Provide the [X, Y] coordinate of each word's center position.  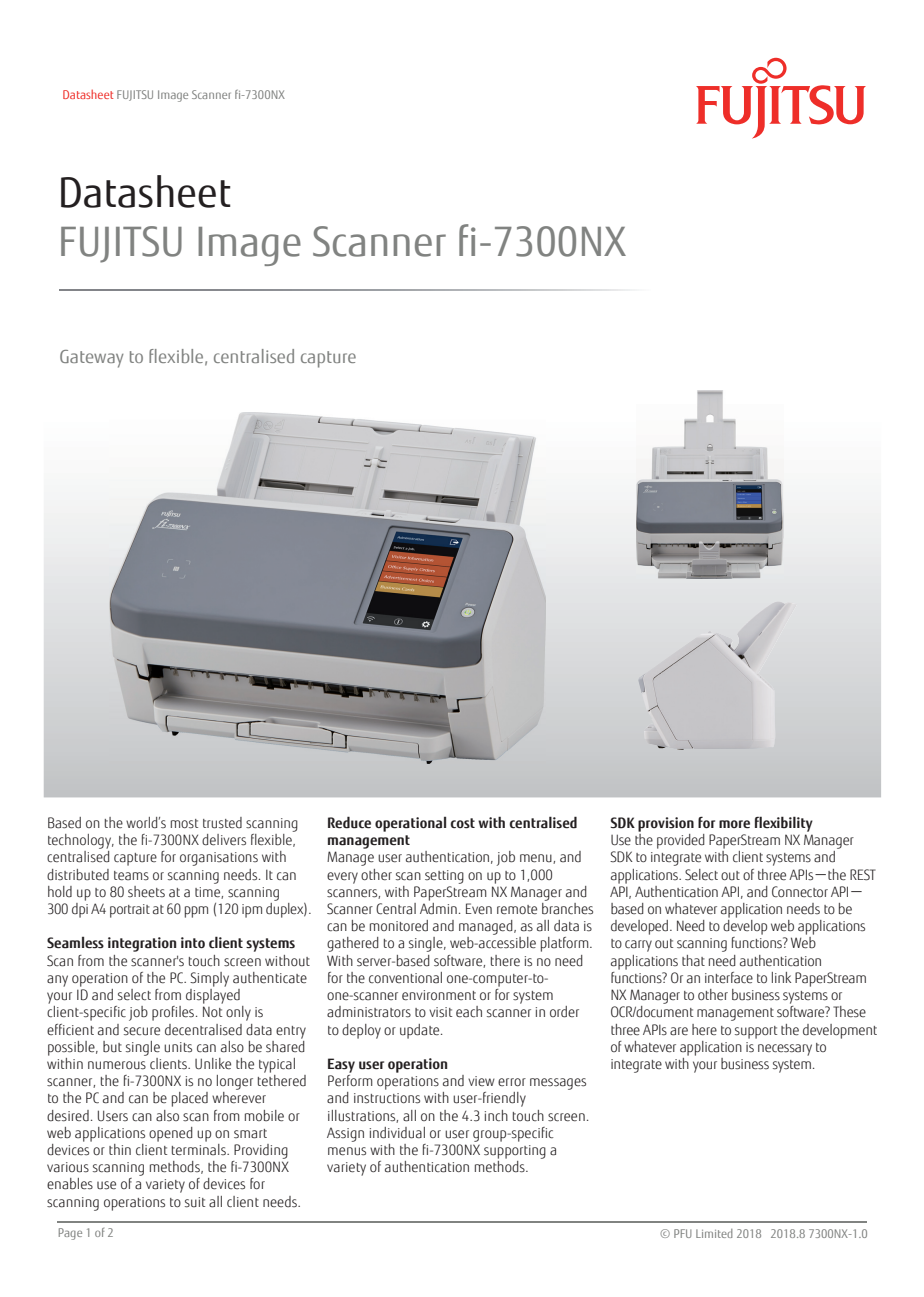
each [469, 1012]
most [184, 824]
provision [666, 824]
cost [462, 823]
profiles [174, 1013]
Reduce [349, 822]
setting [444, 877]
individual [397, 1133]
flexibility [784, 824]
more [734, 824]
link [781, 977]
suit [195, 1202]
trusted [222, 823]
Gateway [92, 359]
